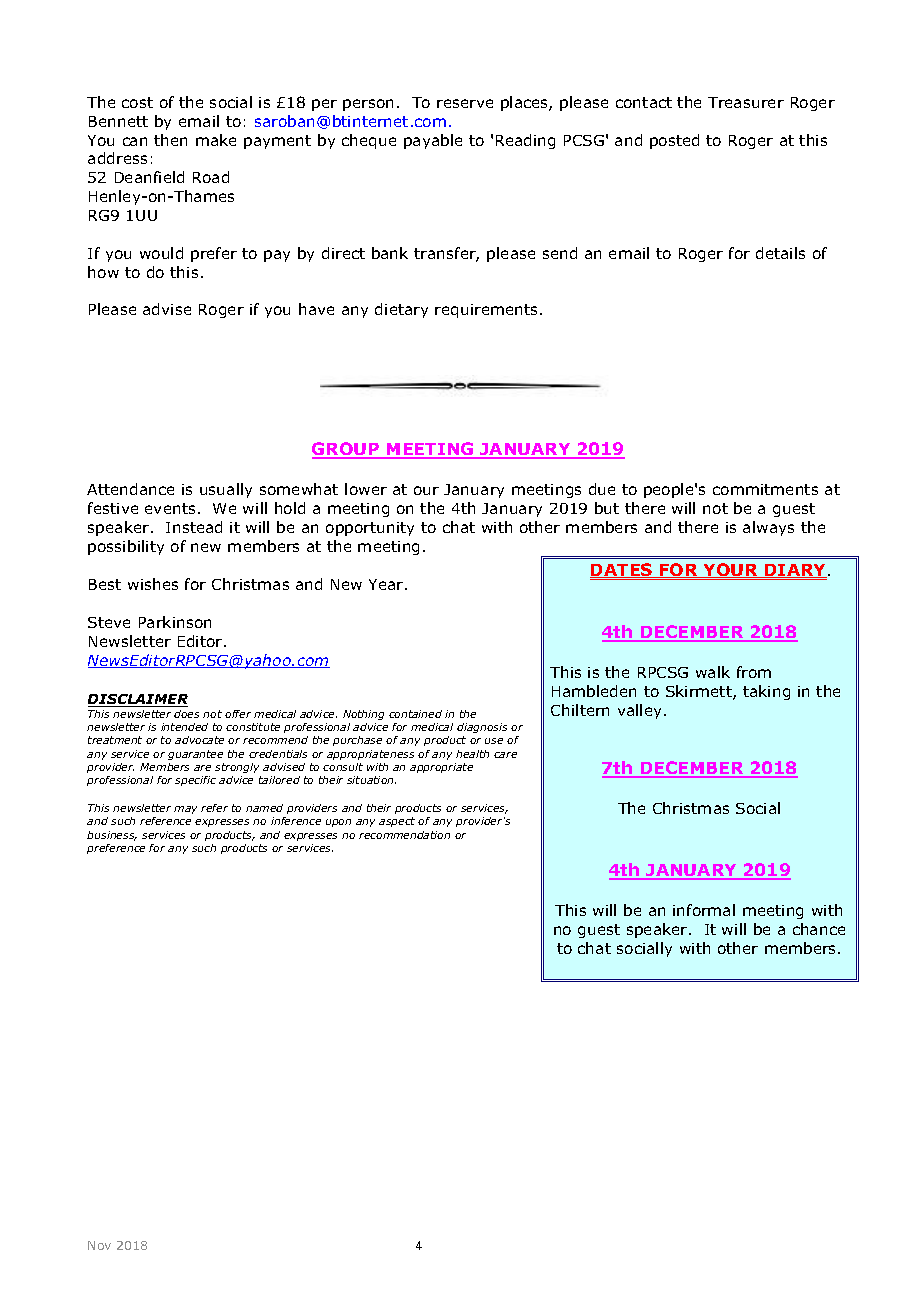 The height and width of the document is (1308, 924). Describe the element at coordinates (226, 490) in the document. I see `usually` at that location.
